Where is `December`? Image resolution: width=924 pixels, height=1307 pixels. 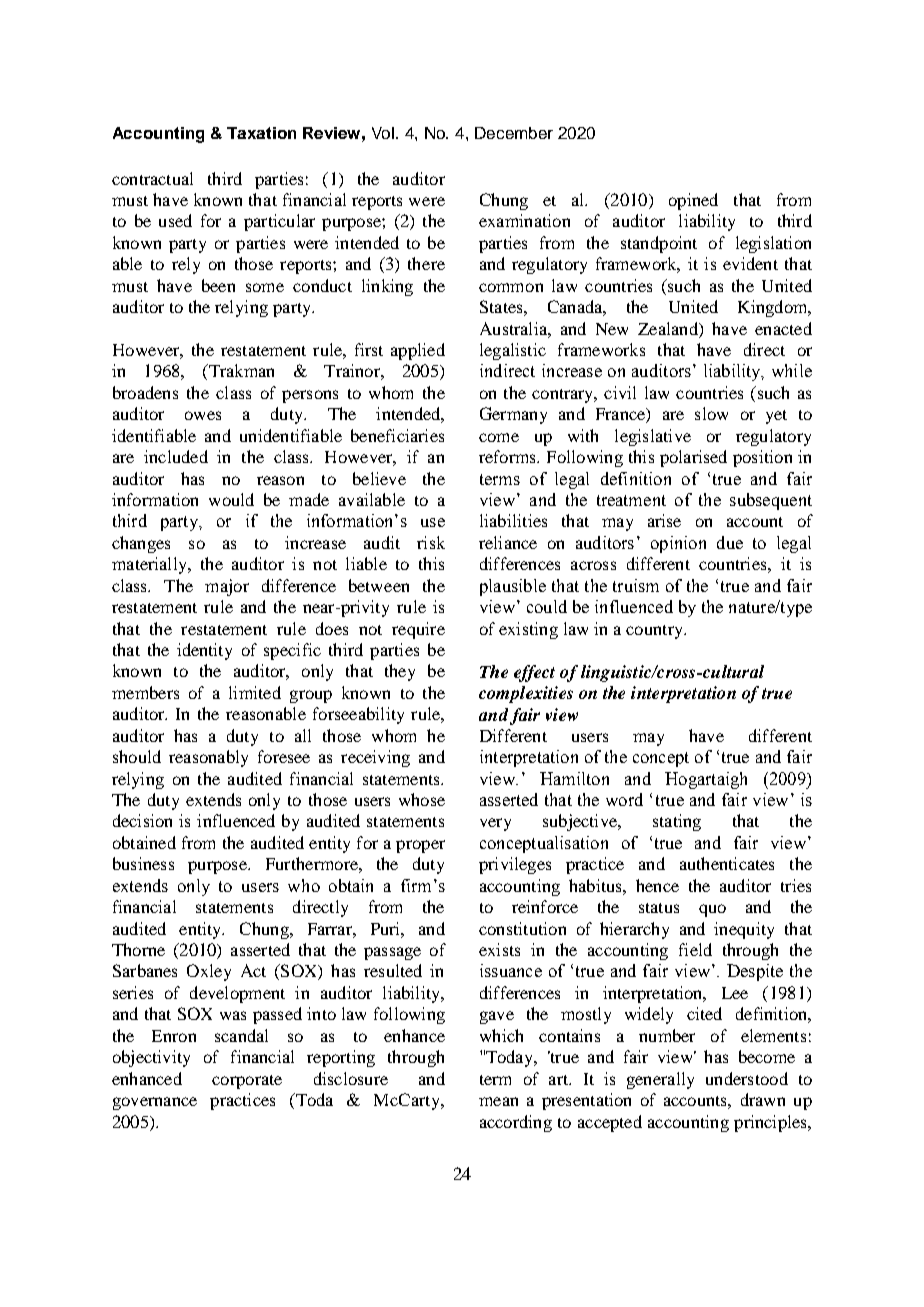 December is located at coordinates (514, 133).
